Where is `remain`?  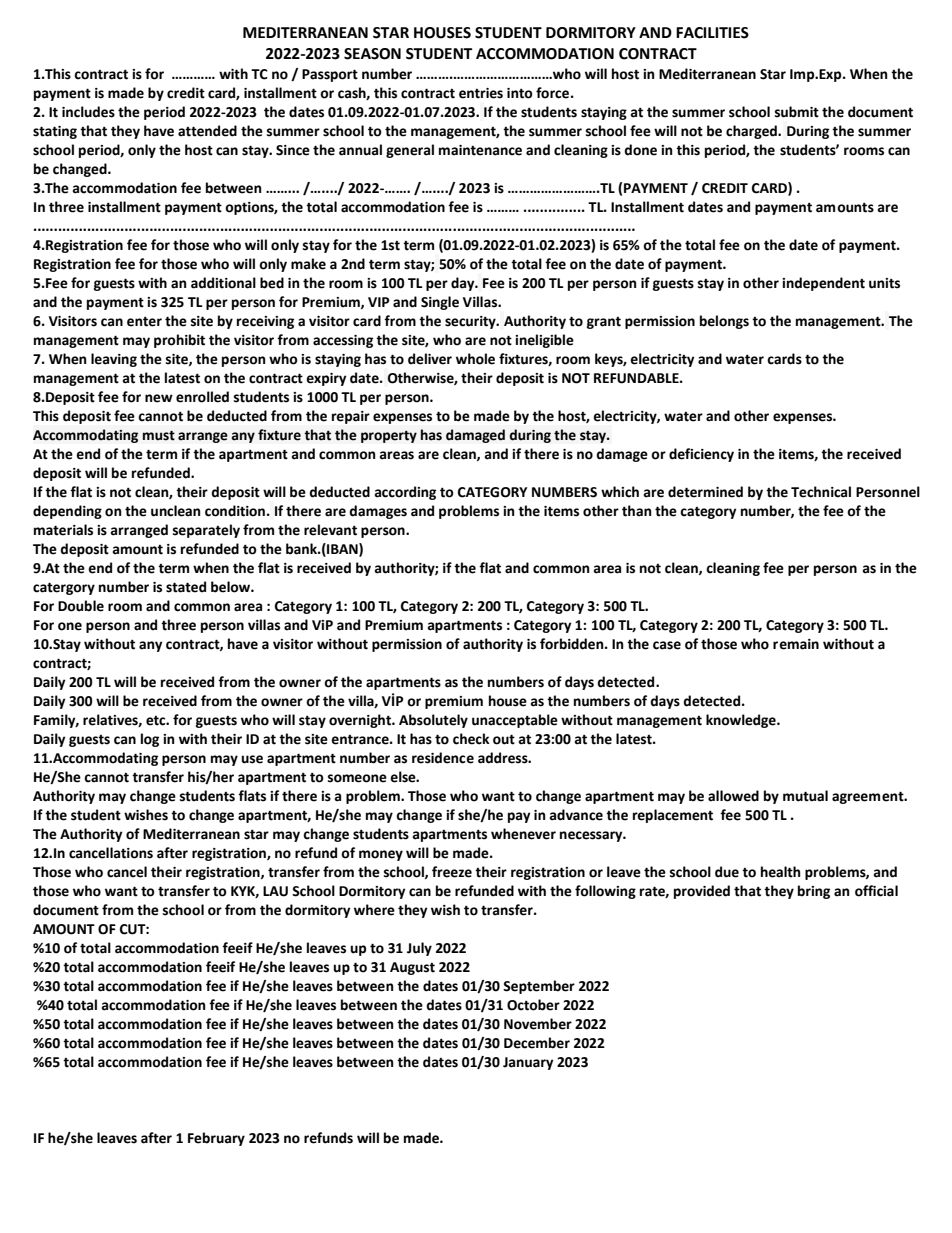 remain is located at coordinates (796, 644).
